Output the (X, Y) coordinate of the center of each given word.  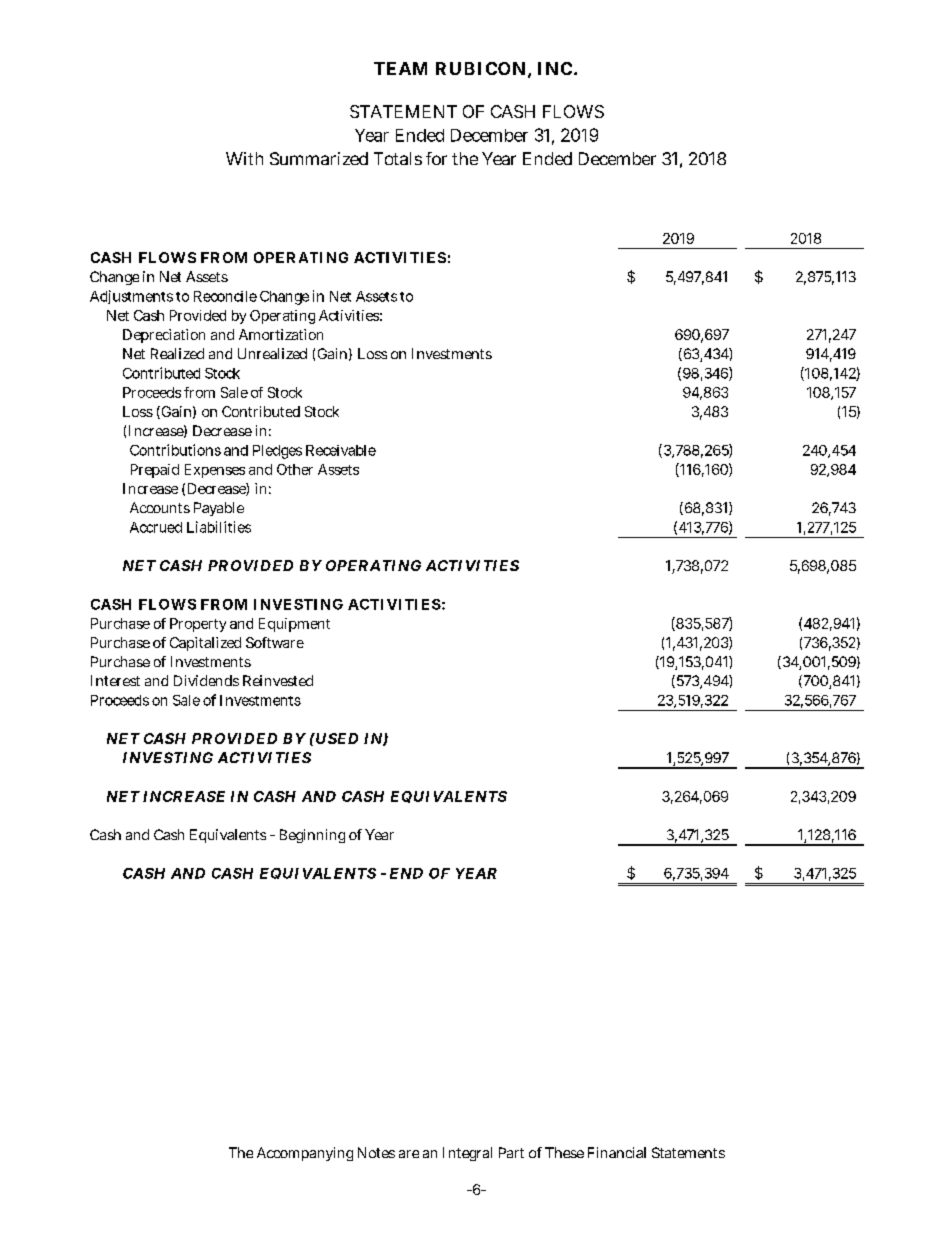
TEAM (400, 68)
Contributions (175, 450)
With (244, 158)
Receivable (341, 450)
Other (295, 469)
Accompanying (305, 1154)
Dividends (206, 680)
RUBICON (480, 68)
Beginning (312, 836)
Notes (376, 1152)
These (564, 1152)
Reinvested (278, 680)
